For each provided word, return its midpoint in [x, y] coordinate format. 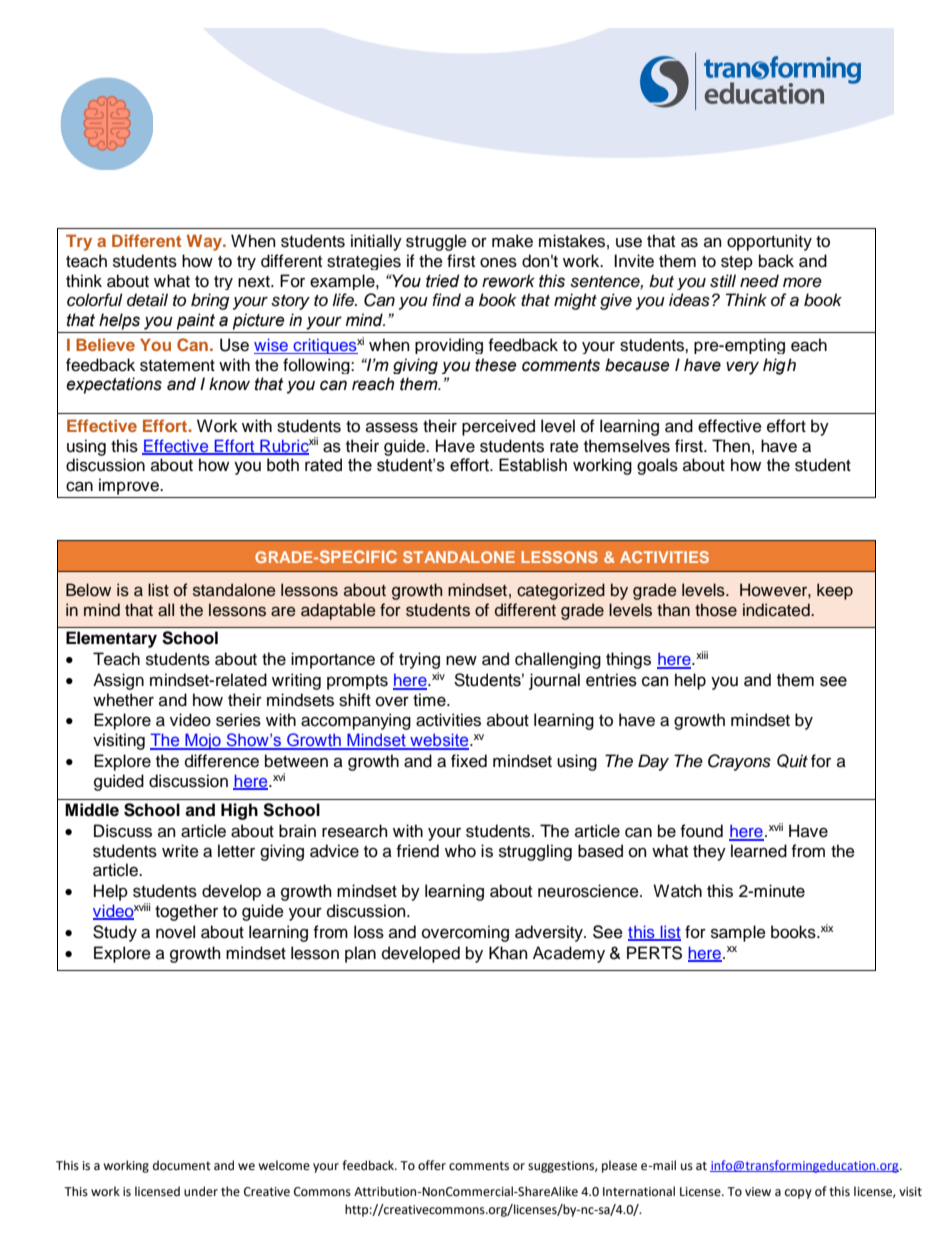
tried [442, 281]
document [182, 1165]
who [460, 851]
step [737, 263]
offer [432, 1165]
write [180, 851]
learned [759, 851]
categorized [561, 591]
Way [205, 242]
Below [88, 590]
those [716, 610]
